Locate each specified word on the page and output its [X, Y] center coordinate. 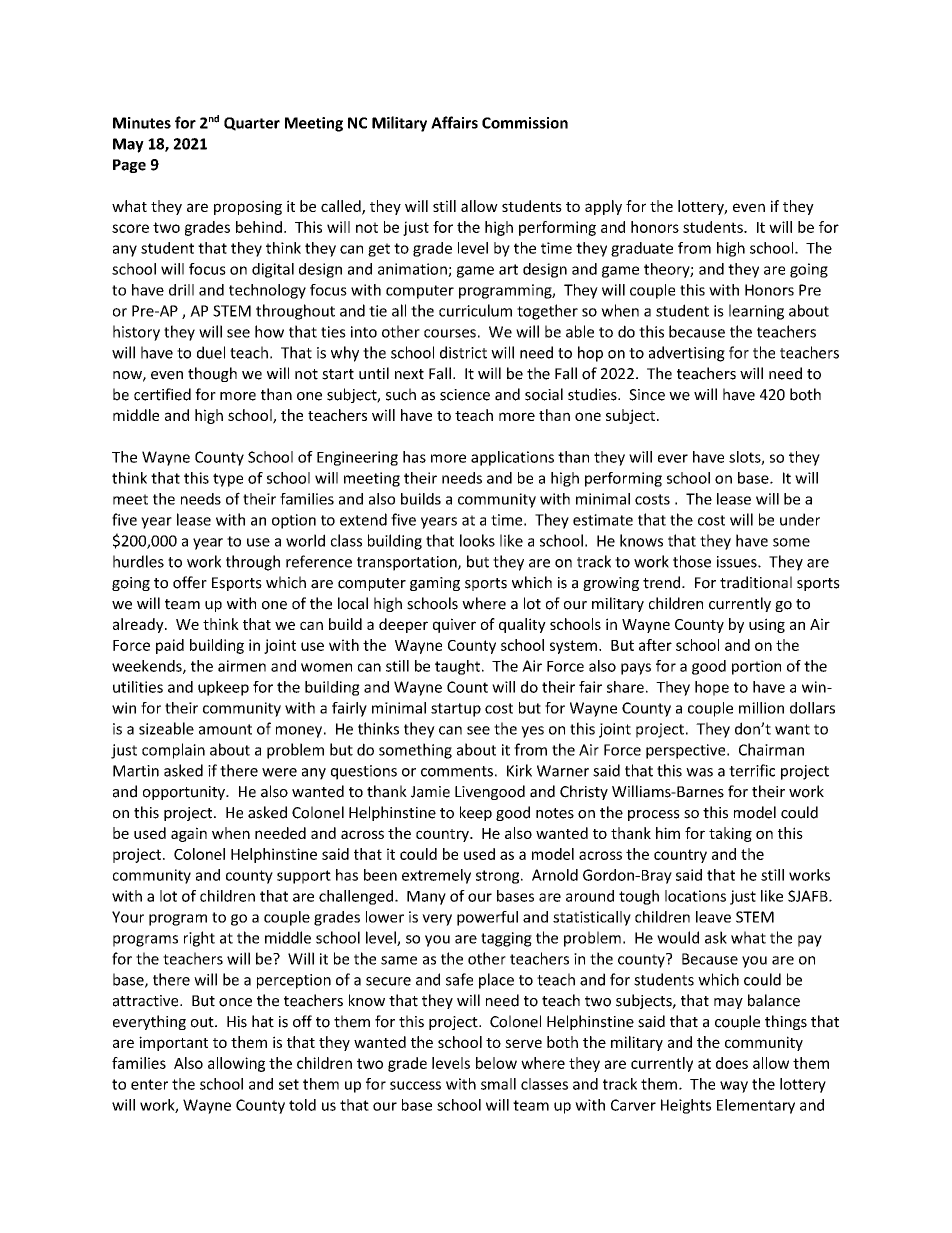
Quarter [252, 124]
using [767, 625]
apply [603, 207]
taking [730, 834]
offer [190, 582]
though [212, 374]
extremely [436, 876]
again [189, 834]
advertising [687, 354]
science [465, 395]
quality [522, 625]
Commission [525, 123]
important [173, 1043]
